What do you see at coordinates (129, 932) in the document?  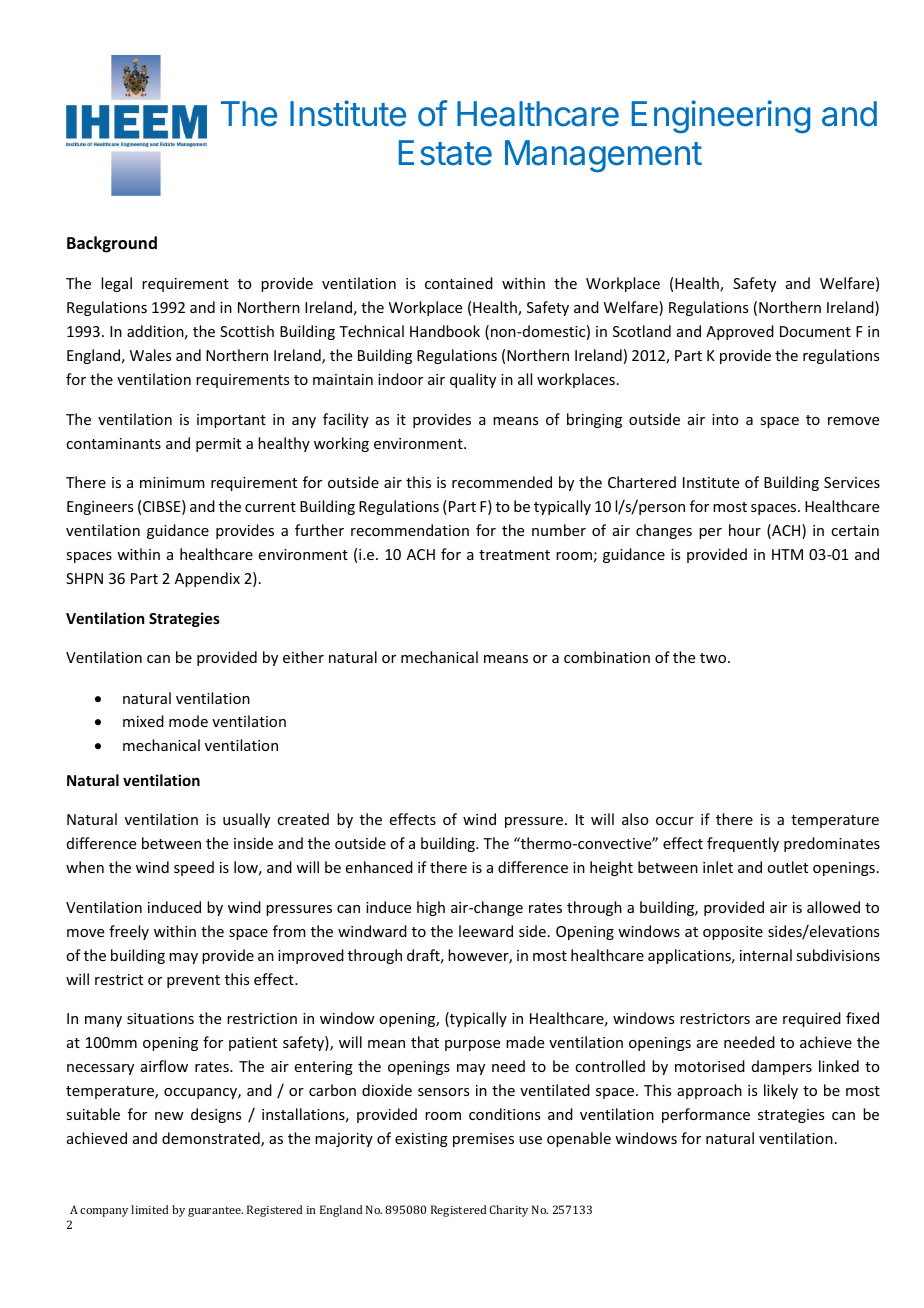 I see `freely` at bounding box center [129, 932].
